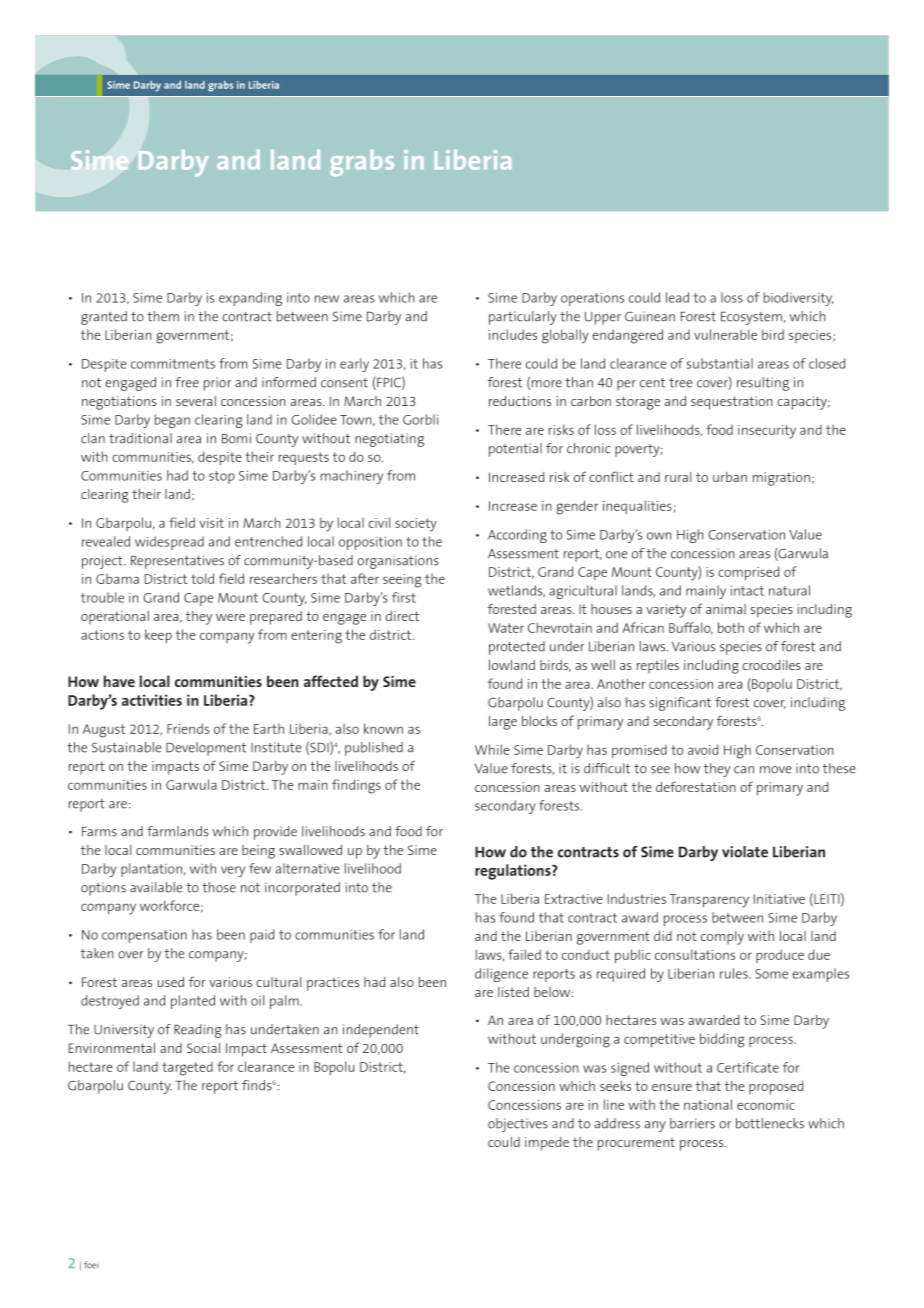  What do you see at coordinates (745, 852) in the document?
I see `violate` at bounding box center [745, 852].
